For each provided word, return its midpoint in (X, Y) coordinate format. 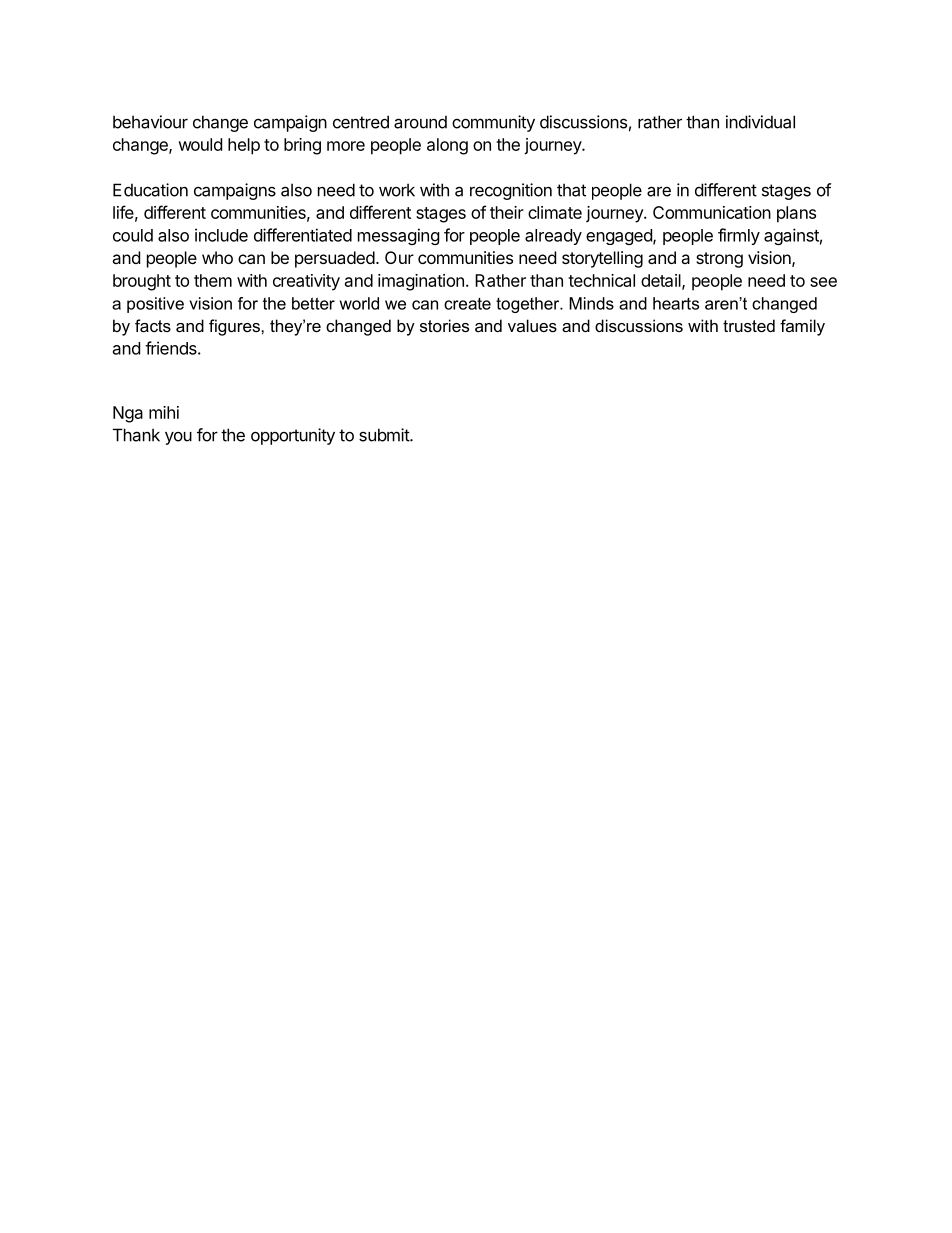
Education (150, 190)
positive (155, 305)
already (553, 237)
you (178, 438)
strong (719, 260)
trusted (749, 325)
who (217, 257)
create (467, 304)
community (493, 123)
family (802, 327)
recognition (511, 191)
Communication (712, 212)
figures (235, 327)
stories (444, 325)
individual (760, 122)
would (200, 144)
